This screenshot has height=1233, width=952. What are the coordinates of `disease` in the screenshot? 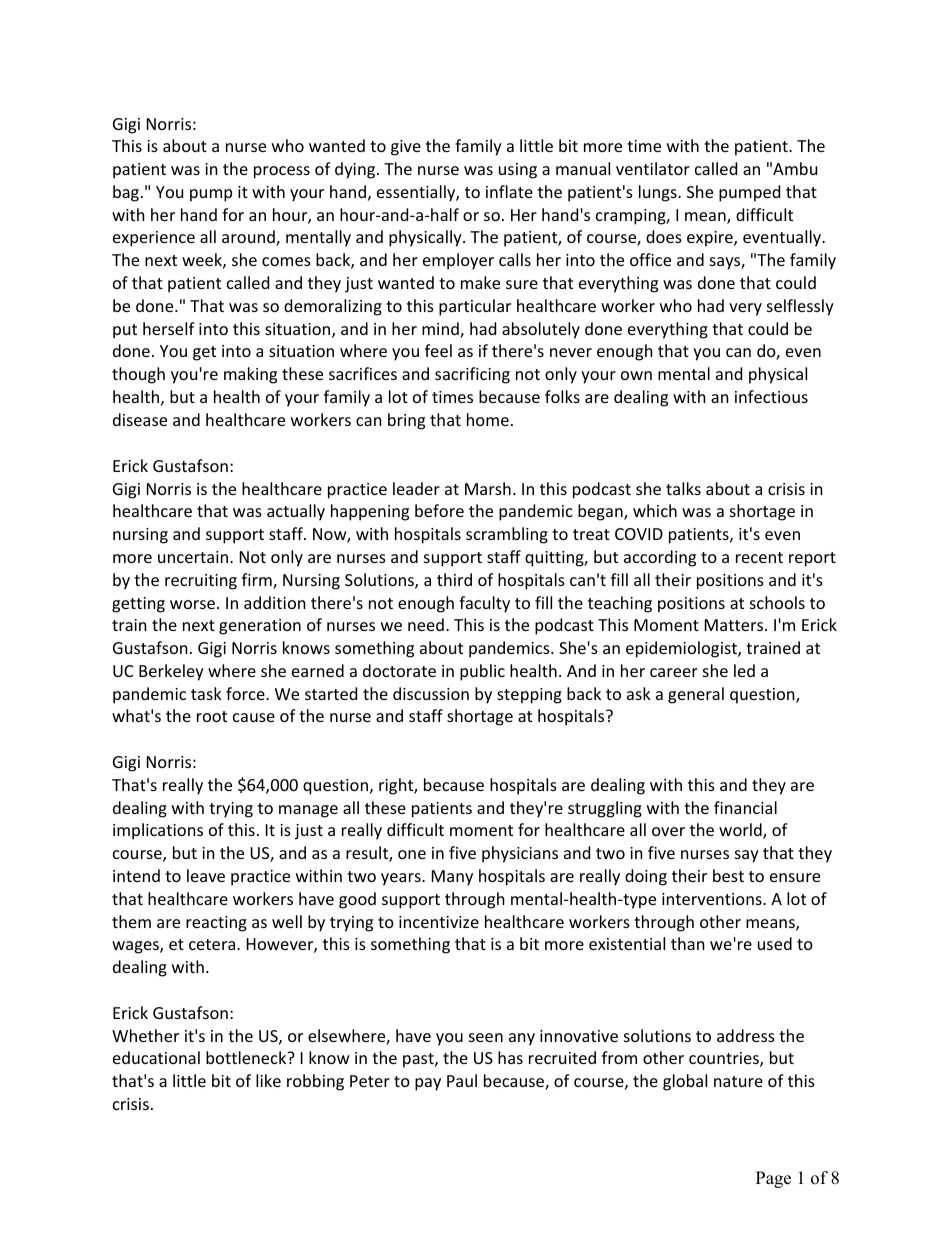 It's located at (140, 419).
